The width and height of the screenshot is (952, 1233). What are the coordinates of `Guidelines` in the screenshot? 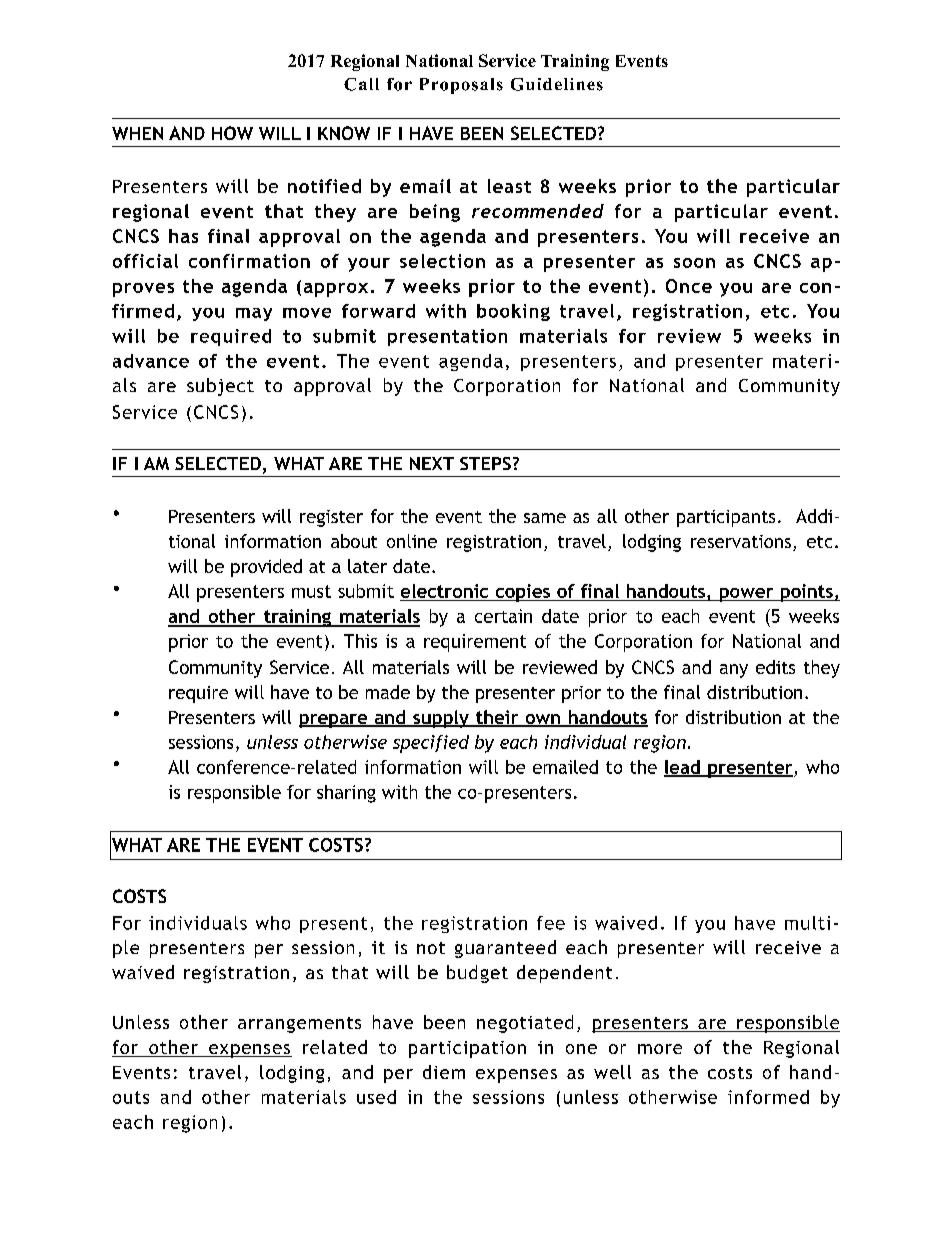 It's located at (557, 84).
